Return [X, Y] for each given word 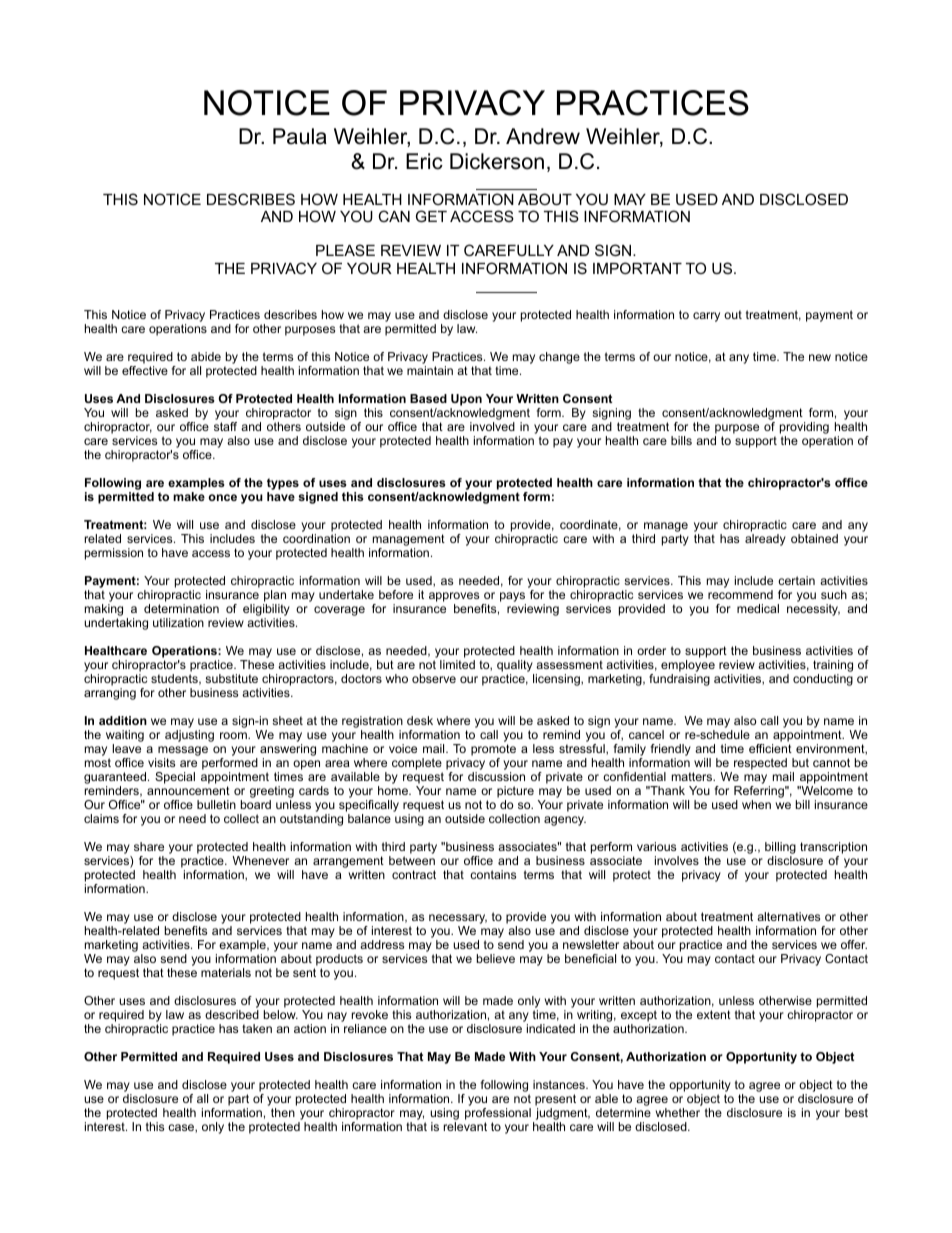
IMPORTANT [637, 268]
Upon [466, 400]
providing [804, 428]
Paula [300, 136]
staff [225, 426]
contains [493, 874]
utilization [178, 622]
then [283, 1112]
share [149, 846]
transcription [833, 849]
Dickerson [497, 161]
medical [758, 608]
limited [457, 664]
